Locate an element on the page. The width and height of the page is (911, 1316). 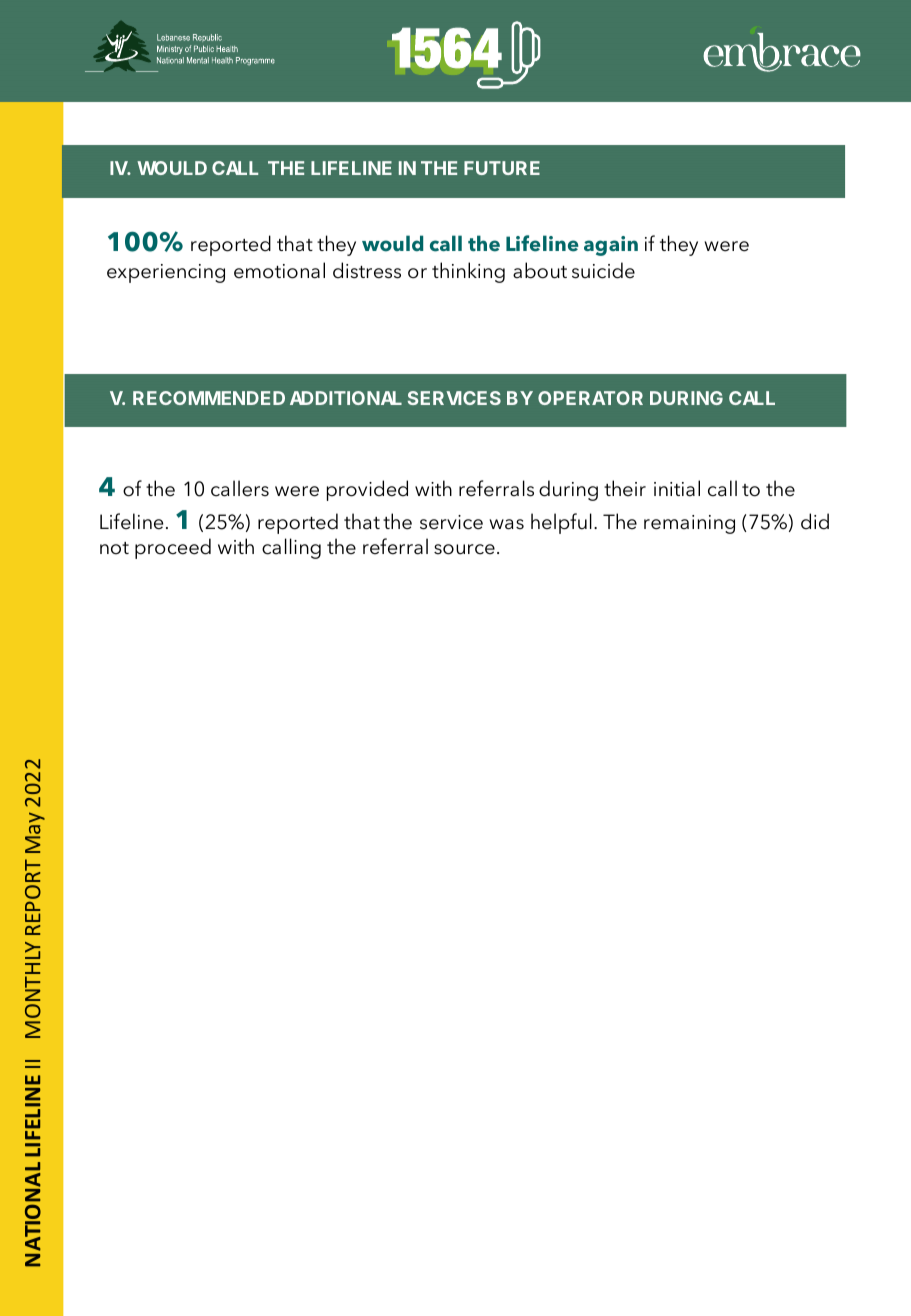
experiencing is located at coordinates (166, 273).
